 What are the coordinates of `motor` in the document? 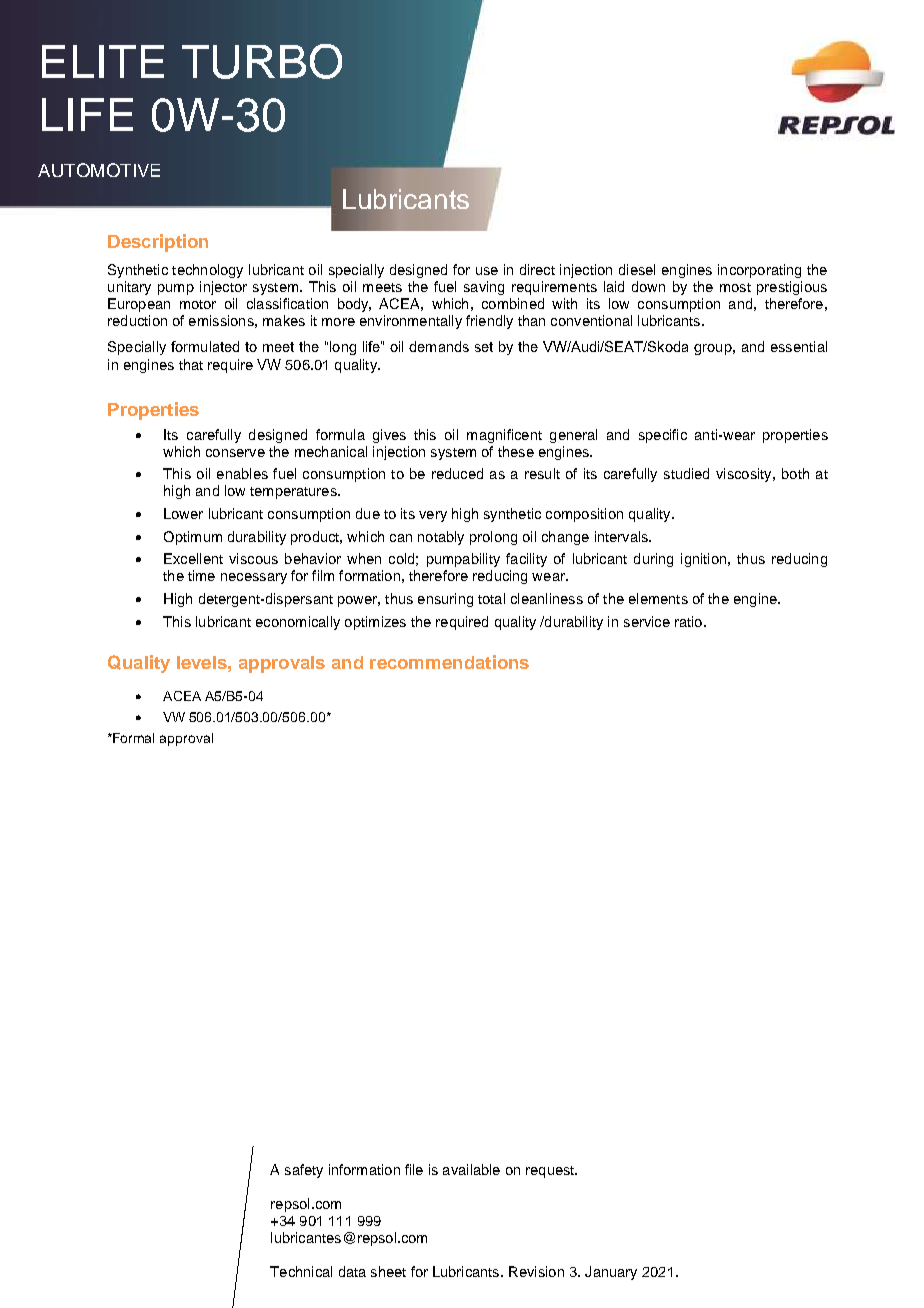 It's located at (198, 304).
